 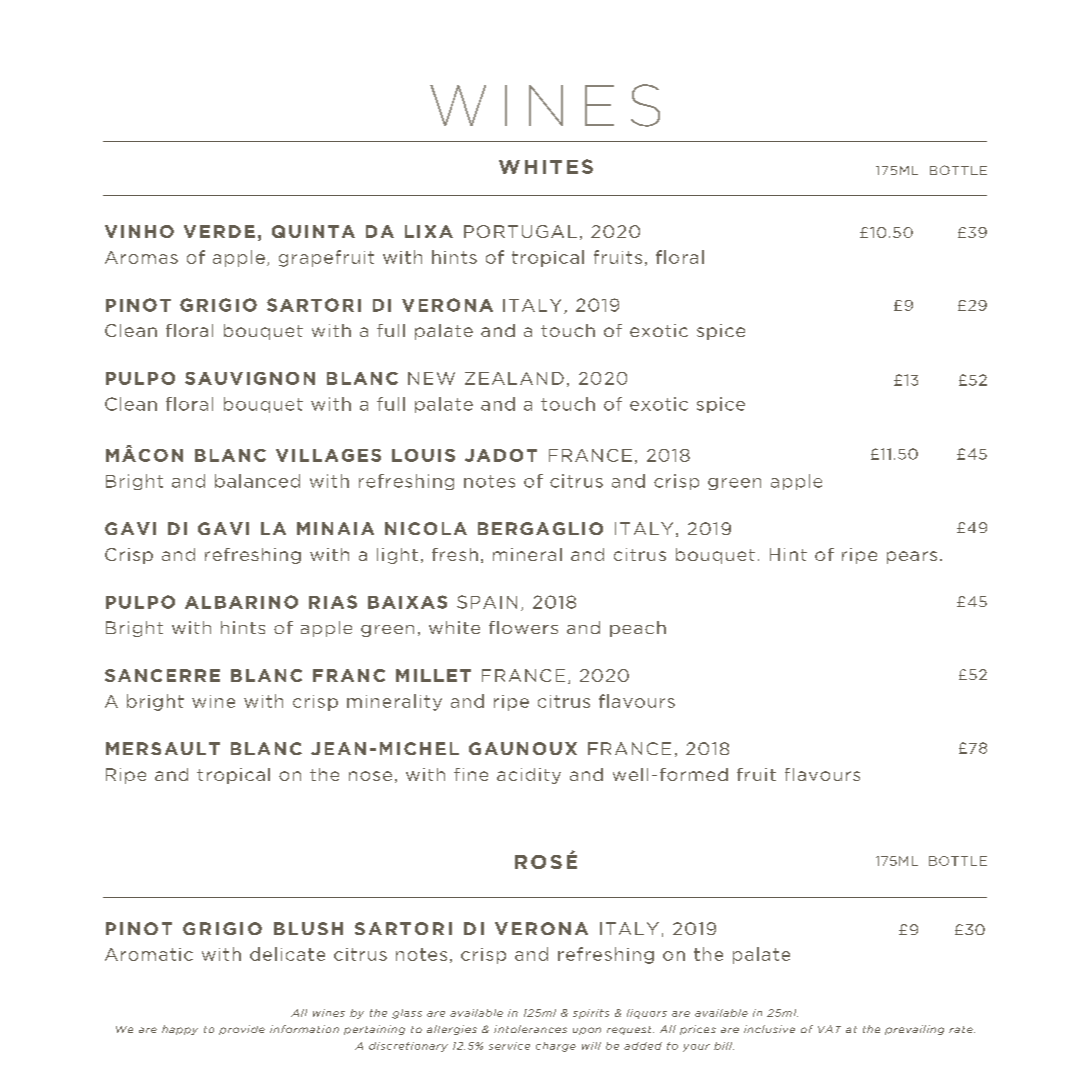 What do you see at coordinates (638, 629) in the image?
I see `peach` at bounding box center [638, 629].
